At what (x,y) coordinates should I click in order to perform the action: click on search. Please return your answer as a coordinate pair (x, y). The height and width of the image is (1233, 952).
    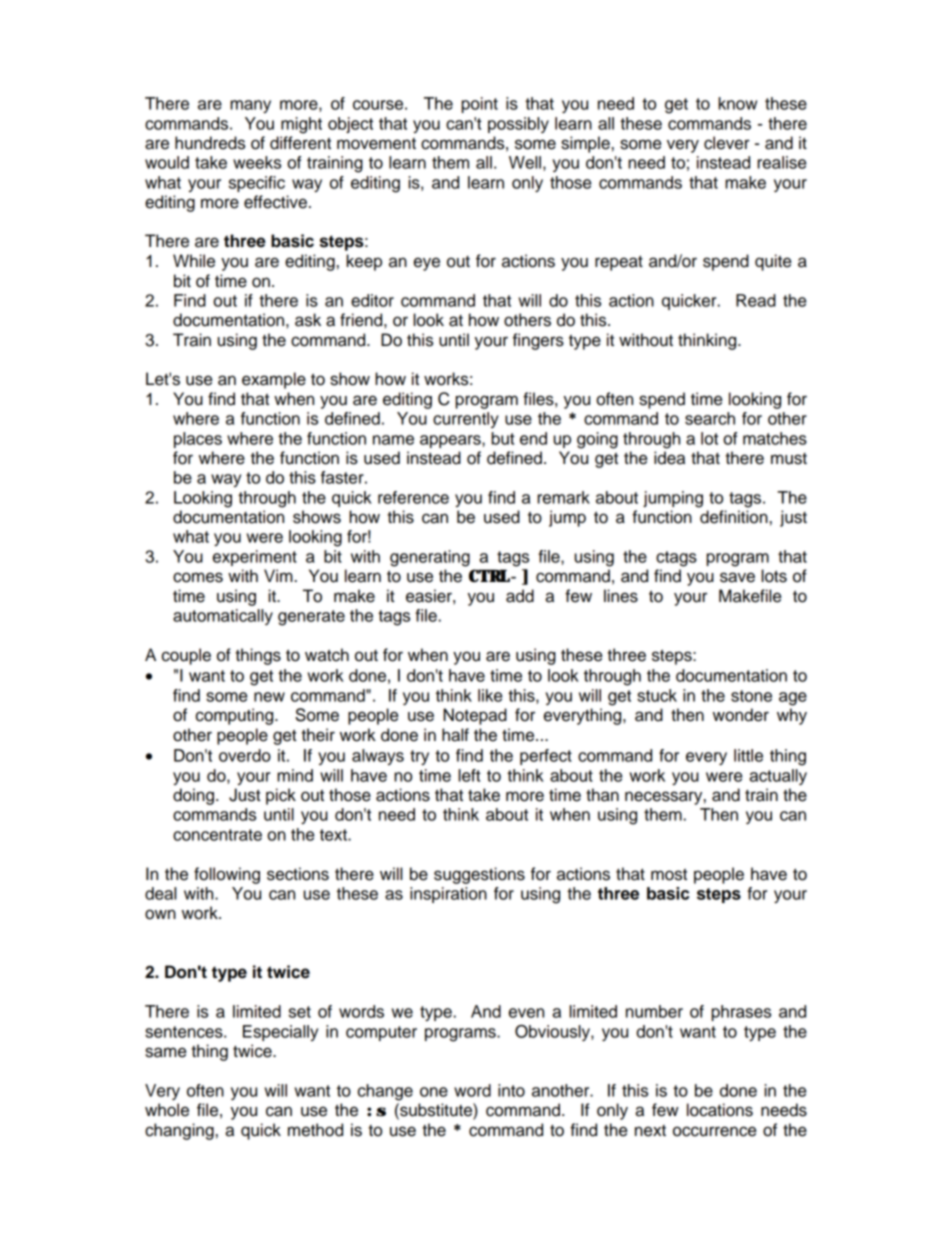
    Looking at the image, I should click on (710, 418).
